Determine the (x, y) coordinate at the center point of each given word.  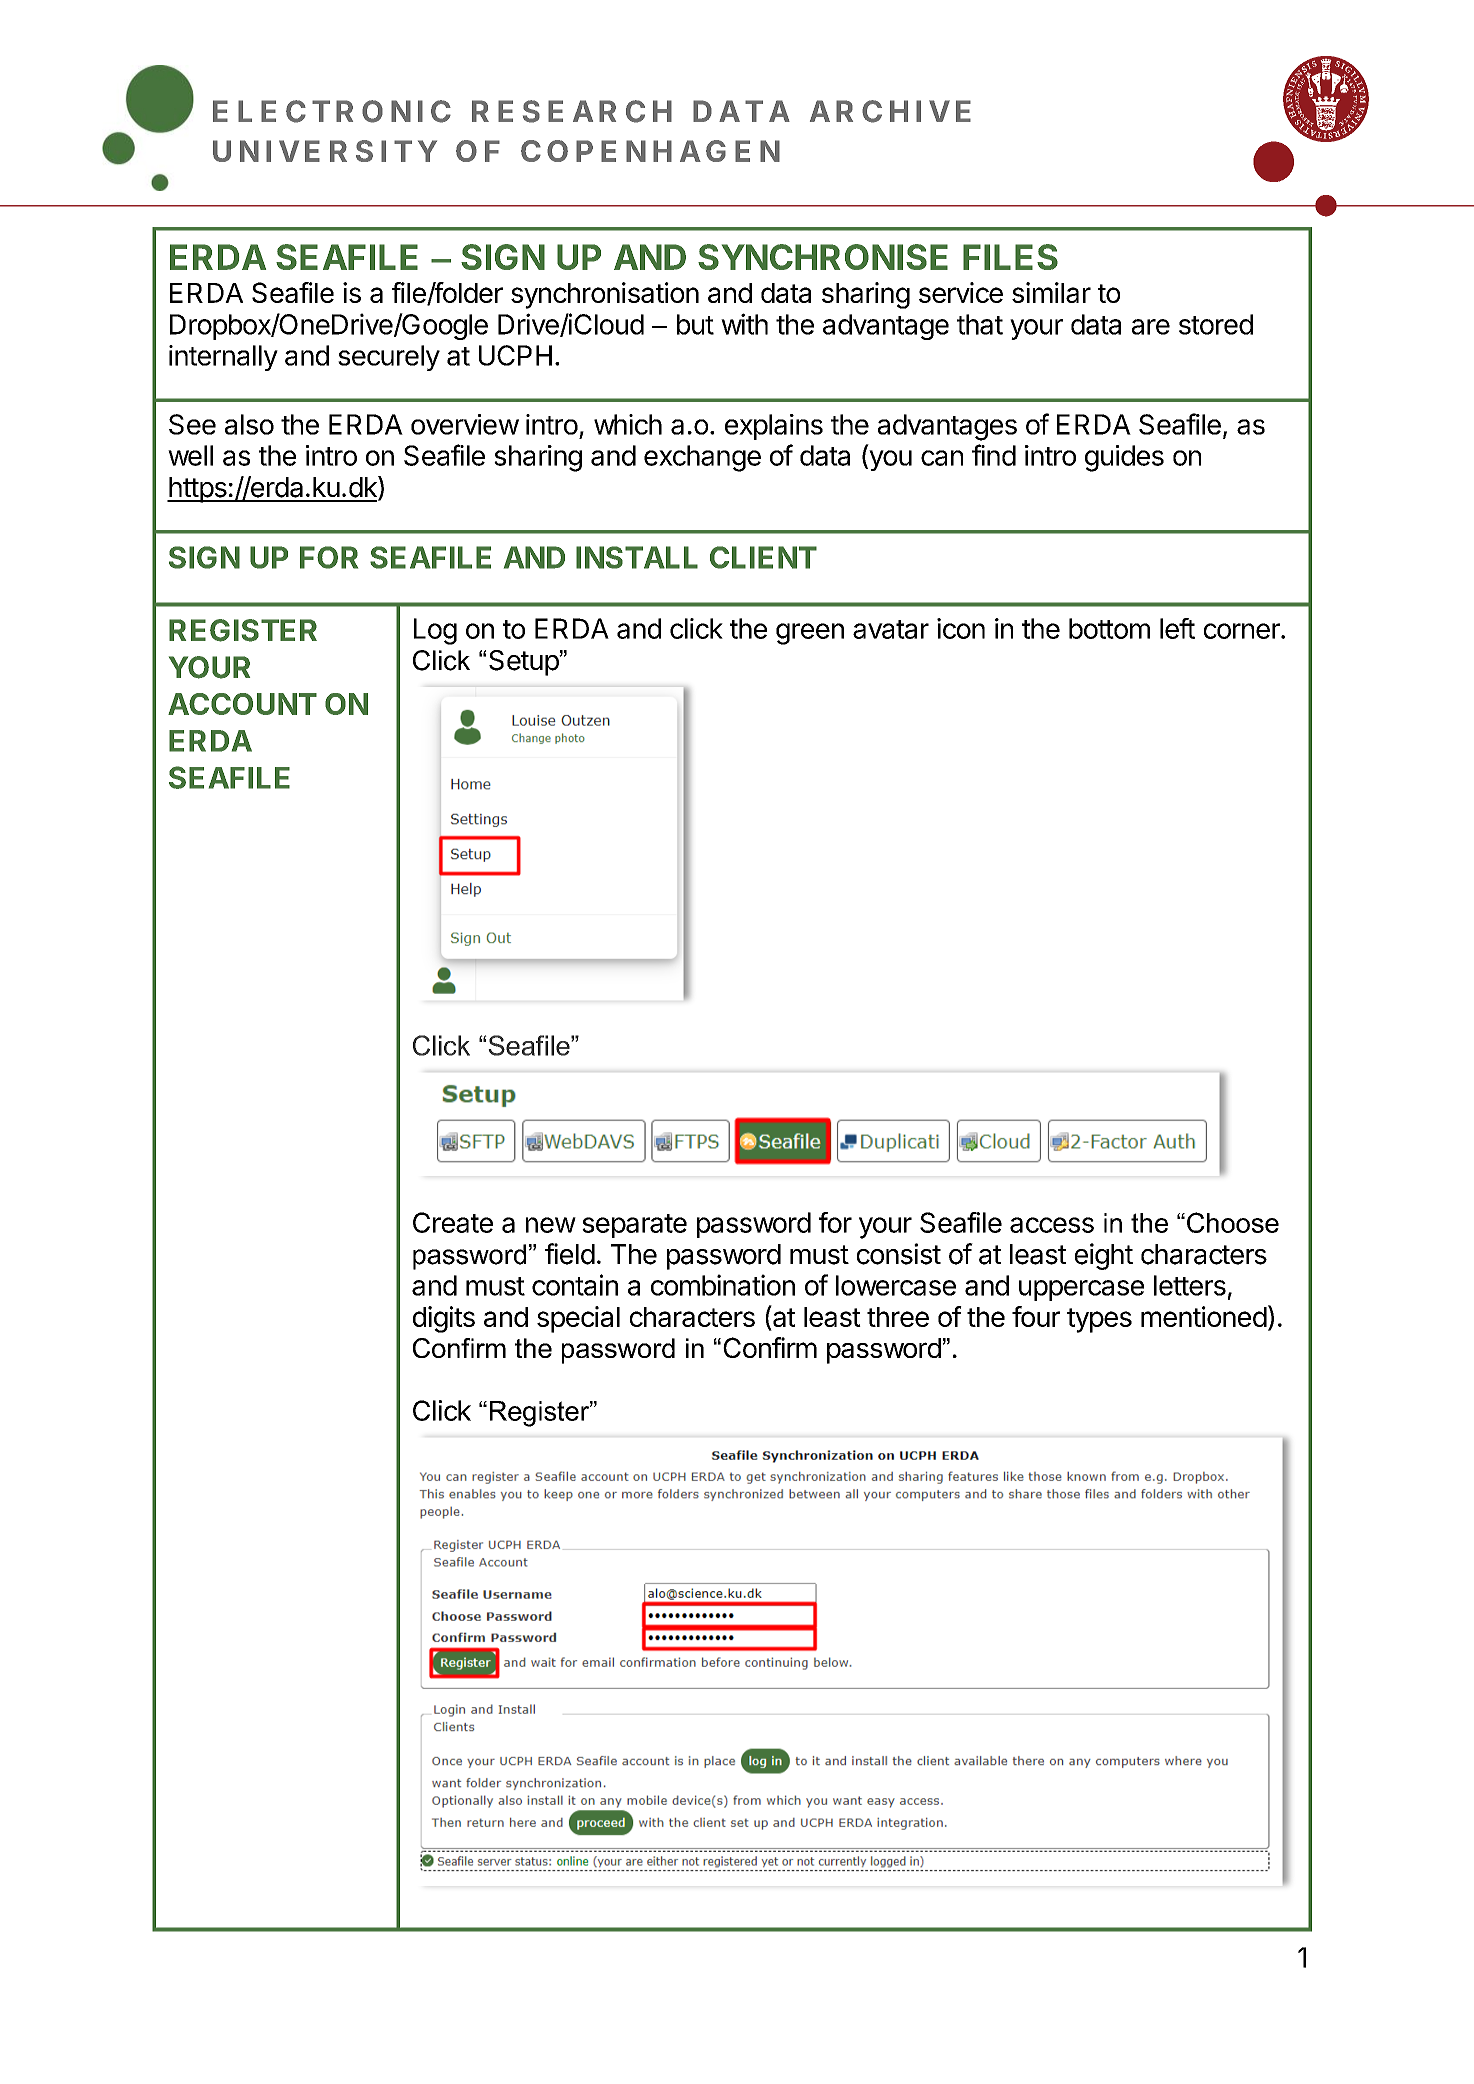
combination (723, 1285)
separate (634, 1226)
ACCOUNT (242, 704)
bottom (1109, 628)
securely (389, 358)
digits (444, 1319)
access (1052, 1225)
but (695, 324)
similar (1051, 292)
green (810, 634)
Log (435, 631)
